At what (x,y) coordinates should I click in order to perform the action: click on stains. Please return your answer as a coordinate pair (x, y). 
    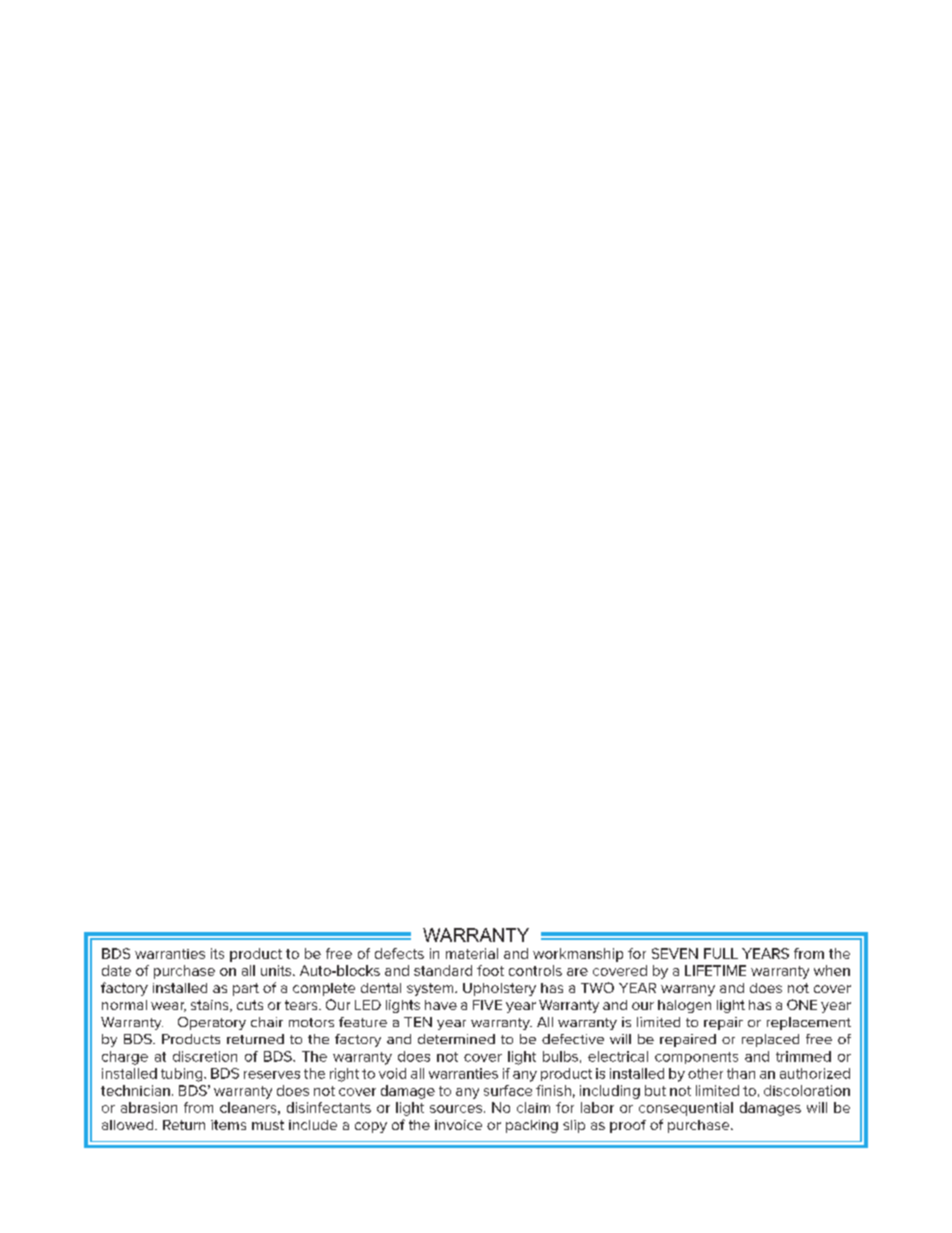
    Looking at the image, I should click on (211, 1006).
